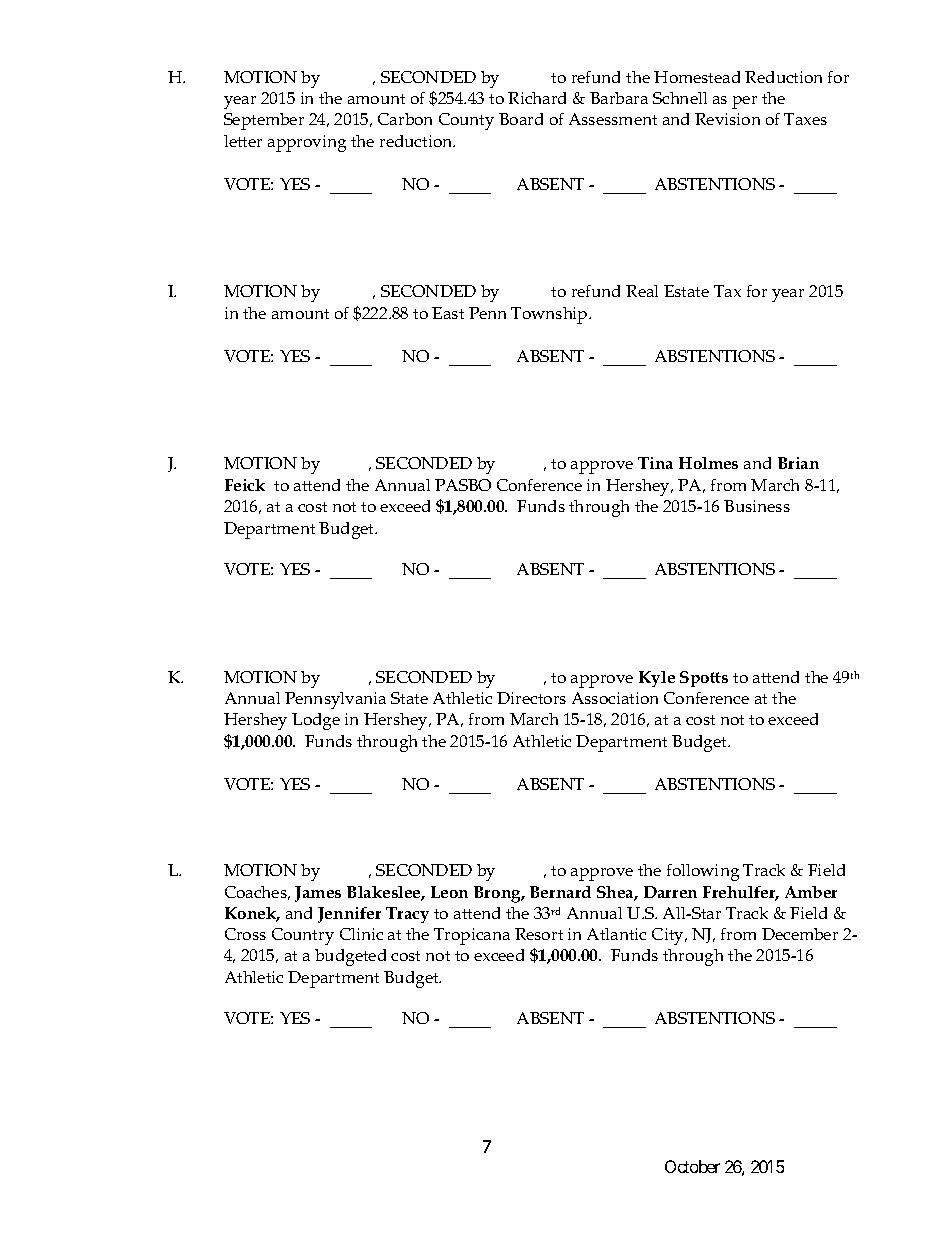 Image resolution: width=952 pixels, height=1233 pixels. Describe the element at coordinates (307, 143) in the screenshot. I see `approving` at that location.
